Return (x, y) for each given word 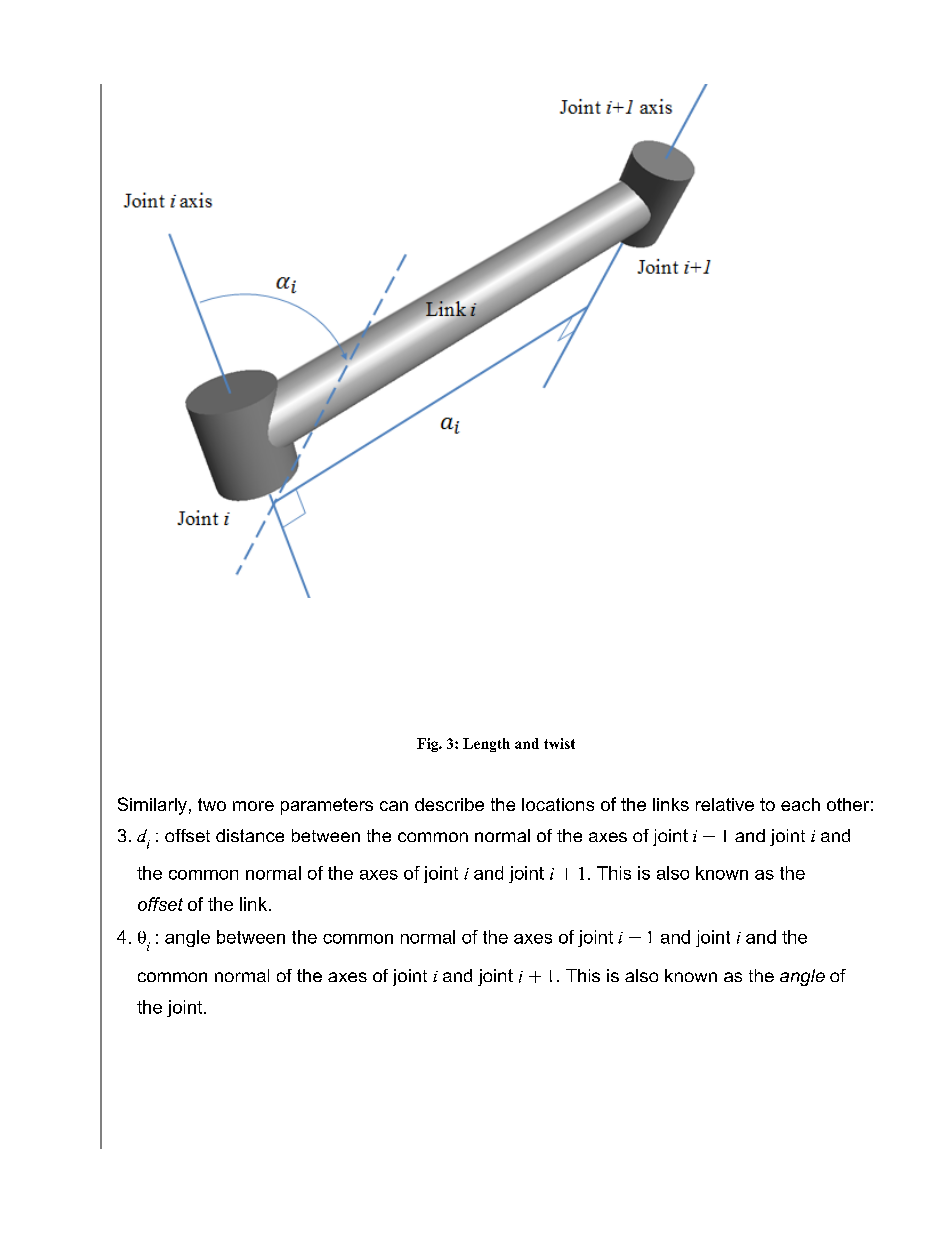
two (212, 804)
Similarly (152, 806)
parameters (327, 806)
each (800, 804)
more (253, 806)
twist (559, 743)
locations (558, 804)
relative (725, 804)
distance (250, 835)
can (394, 806)
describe (449, 804)
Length (486, 745)
